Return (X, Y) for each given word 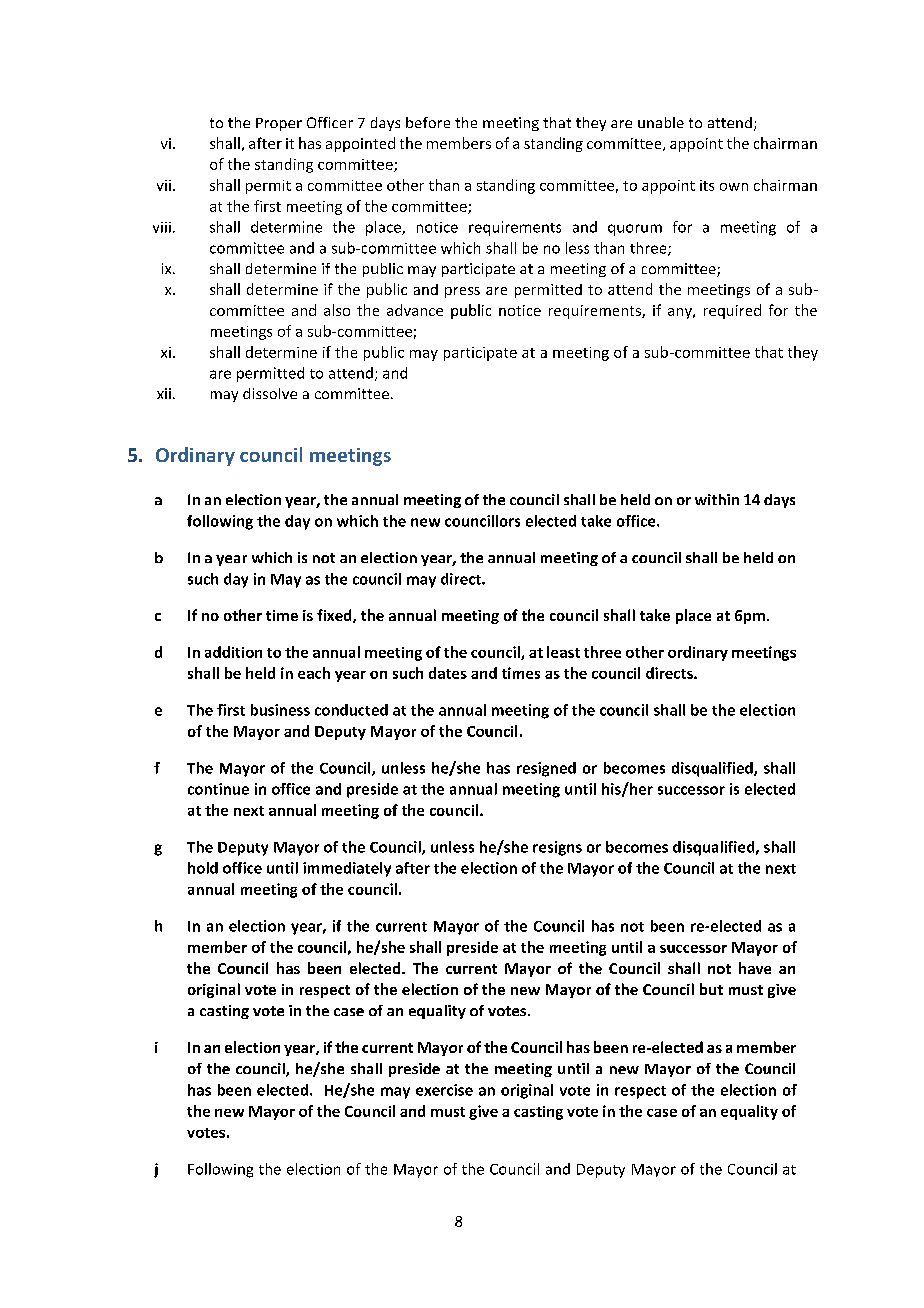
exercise (444, 1090)
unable (661, 122)
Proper (279, 124)
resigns (557, 848)
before (428, 122)
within (717, 499)
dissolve (270, 393)
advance (415, 310)
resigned (546, 769)
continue (218, 789)
